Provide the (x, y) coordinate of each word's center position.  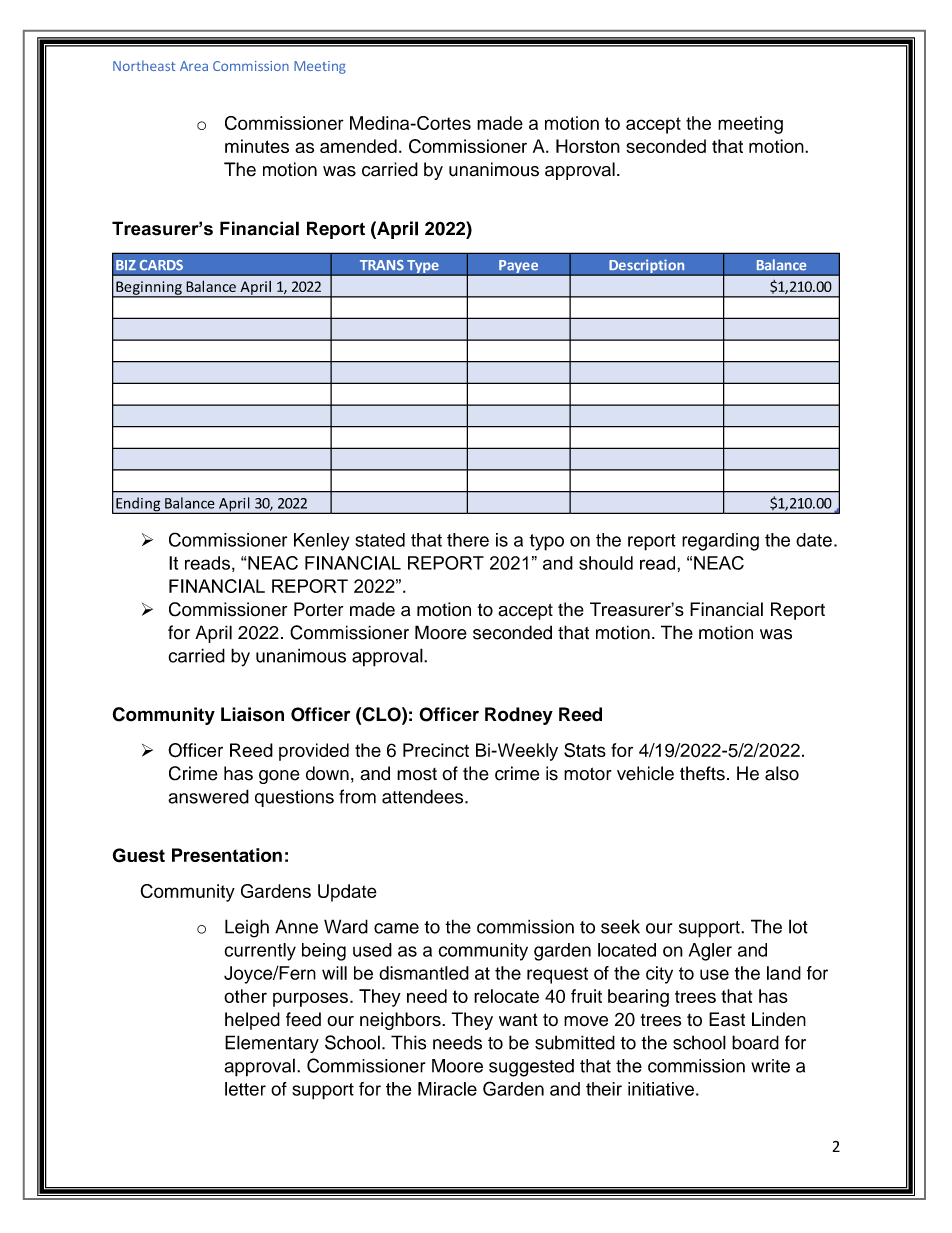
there (468, 540)
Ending (138, 505)
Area (194, 66)
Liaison (252, 714)
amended (358, 146)
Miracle (447, 1089)
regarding (720, 542)
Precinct (436, 750)
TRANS (382, 265)
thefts (702, 773)
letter (245, 1089)
